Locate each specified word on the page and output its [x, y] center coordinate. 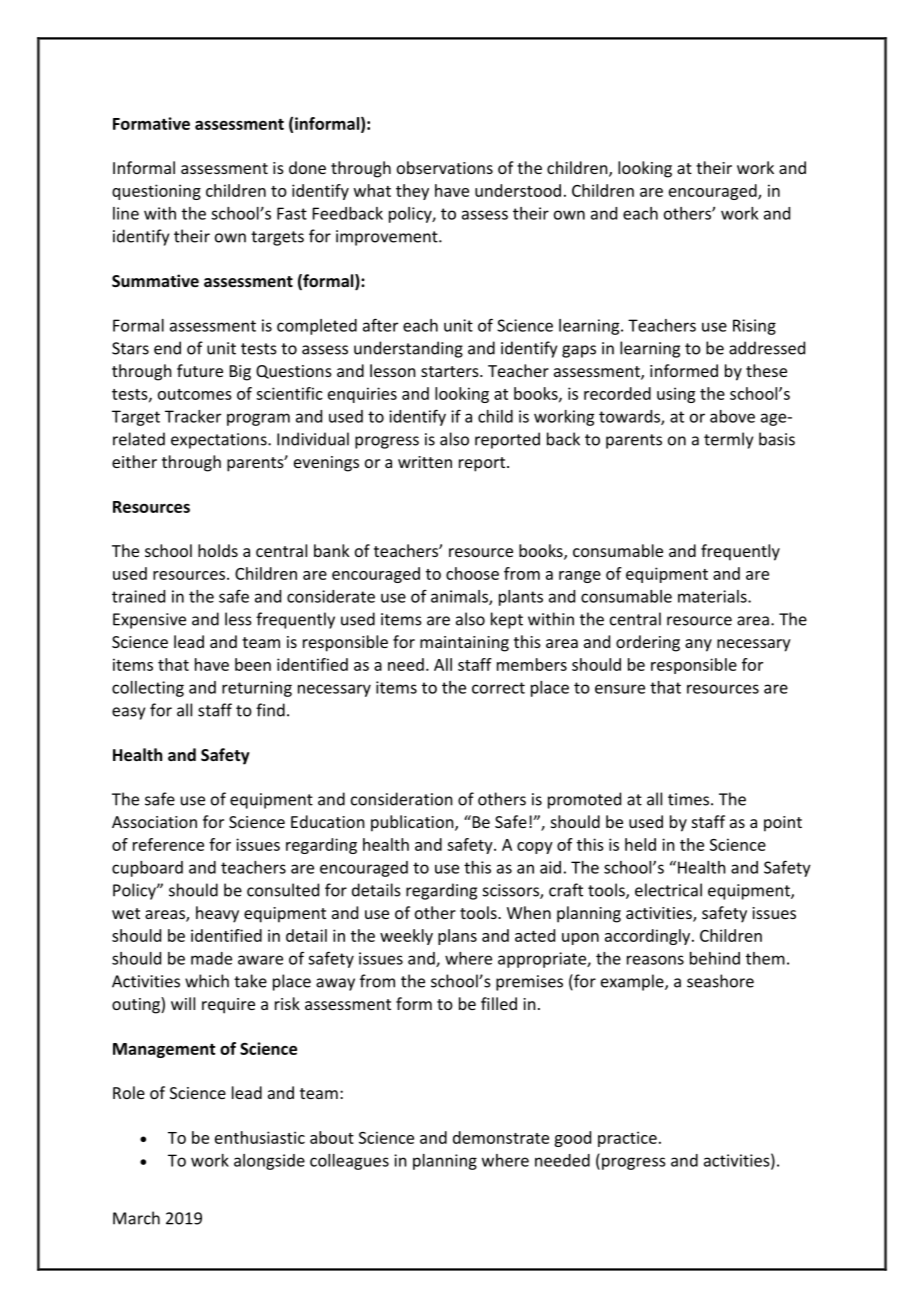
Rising [754, 327]
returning [257, 689]
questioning [156, 192]
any [698, 645]
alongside [269, 1162]
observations [445, 167]
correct [498, 688]
